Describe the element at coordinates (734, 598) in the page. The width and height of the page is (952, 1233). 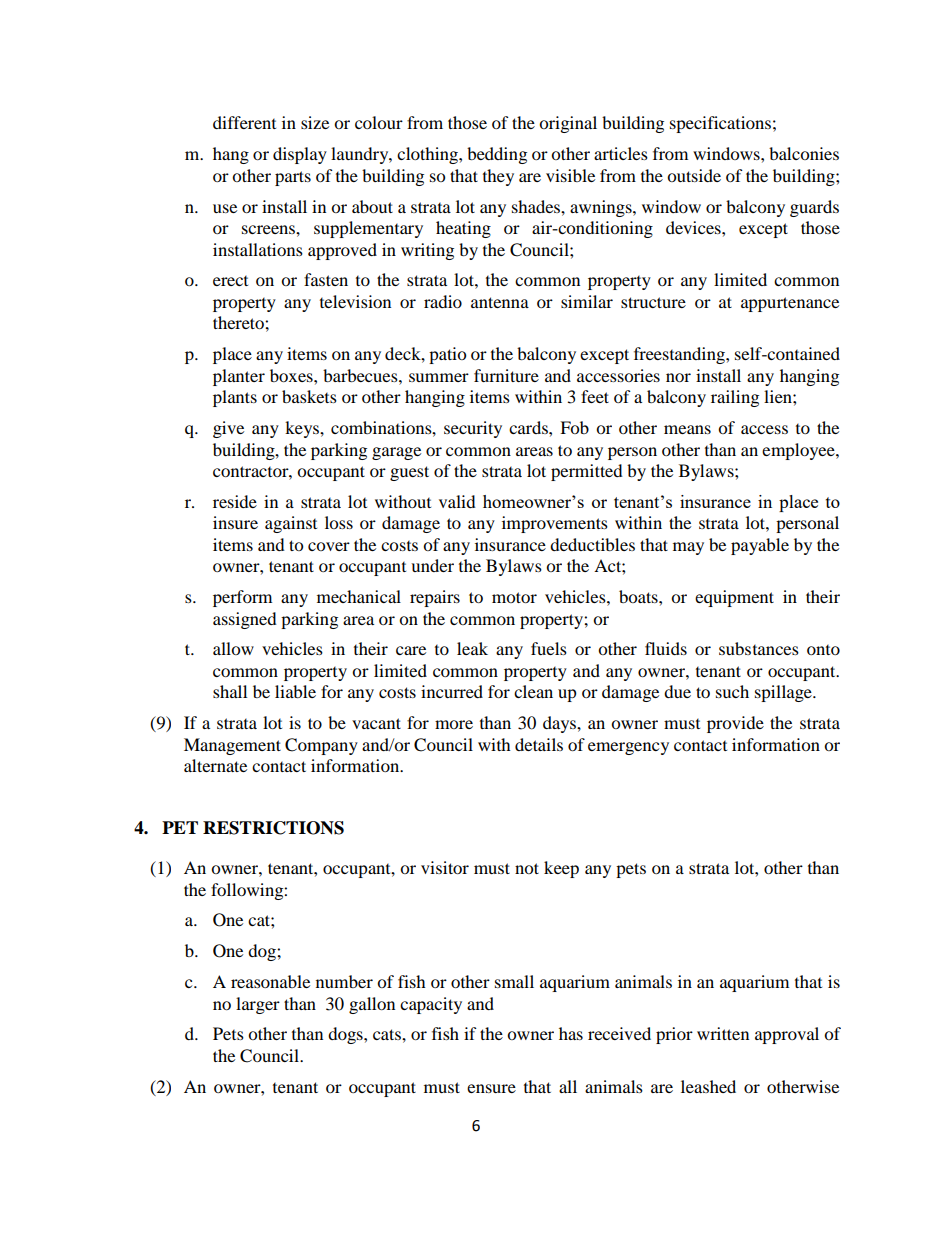
I see `equipment` at that location.
